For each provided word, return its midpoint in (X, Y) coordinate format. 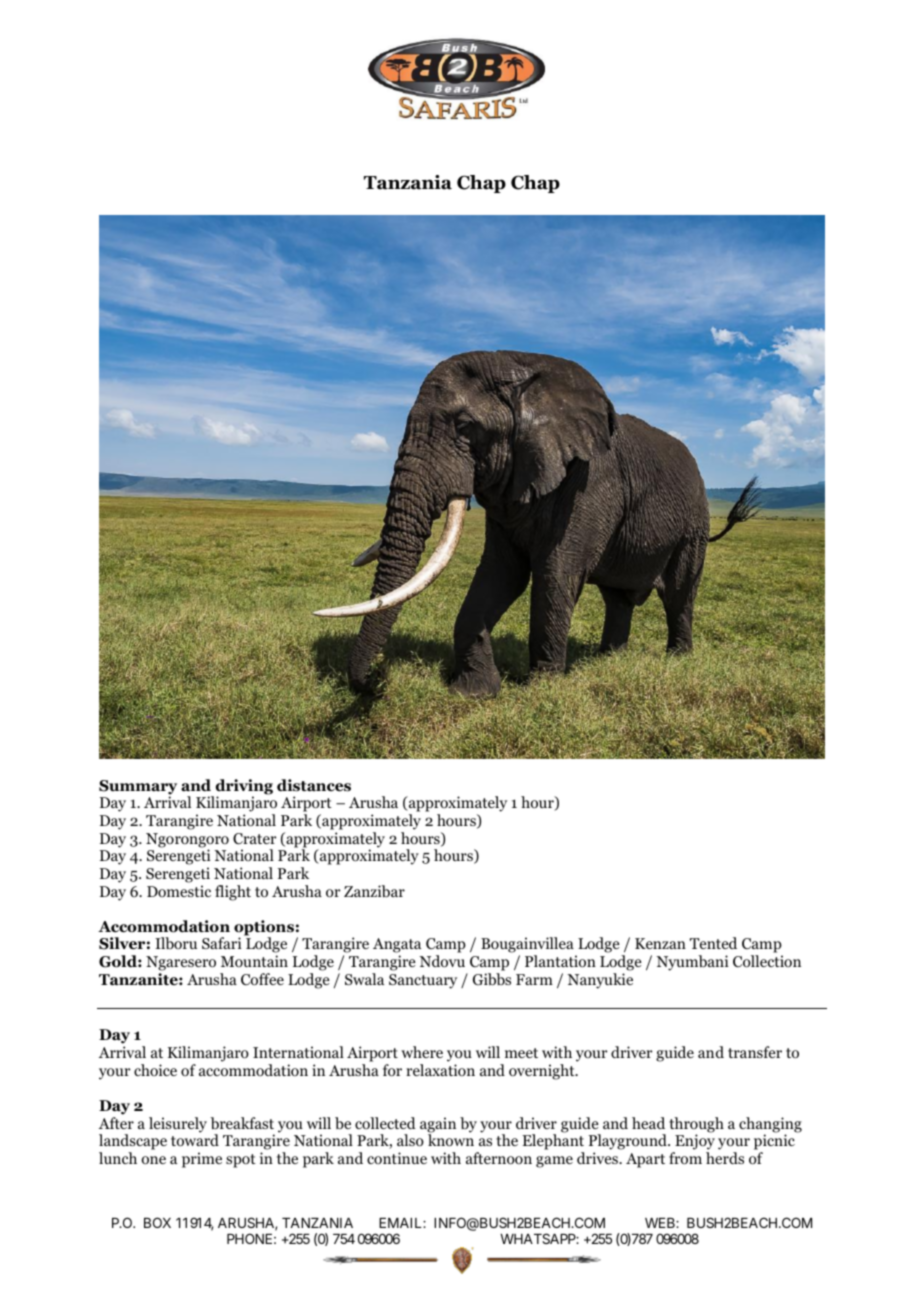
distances (314, 785)
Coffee (262, 979)
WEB (661, 1223)
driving (243, 788)
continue (397, 1158)
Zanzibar (374, 891)
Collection (767, 961)
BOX (157, 1222)
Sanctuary (423, 981)
